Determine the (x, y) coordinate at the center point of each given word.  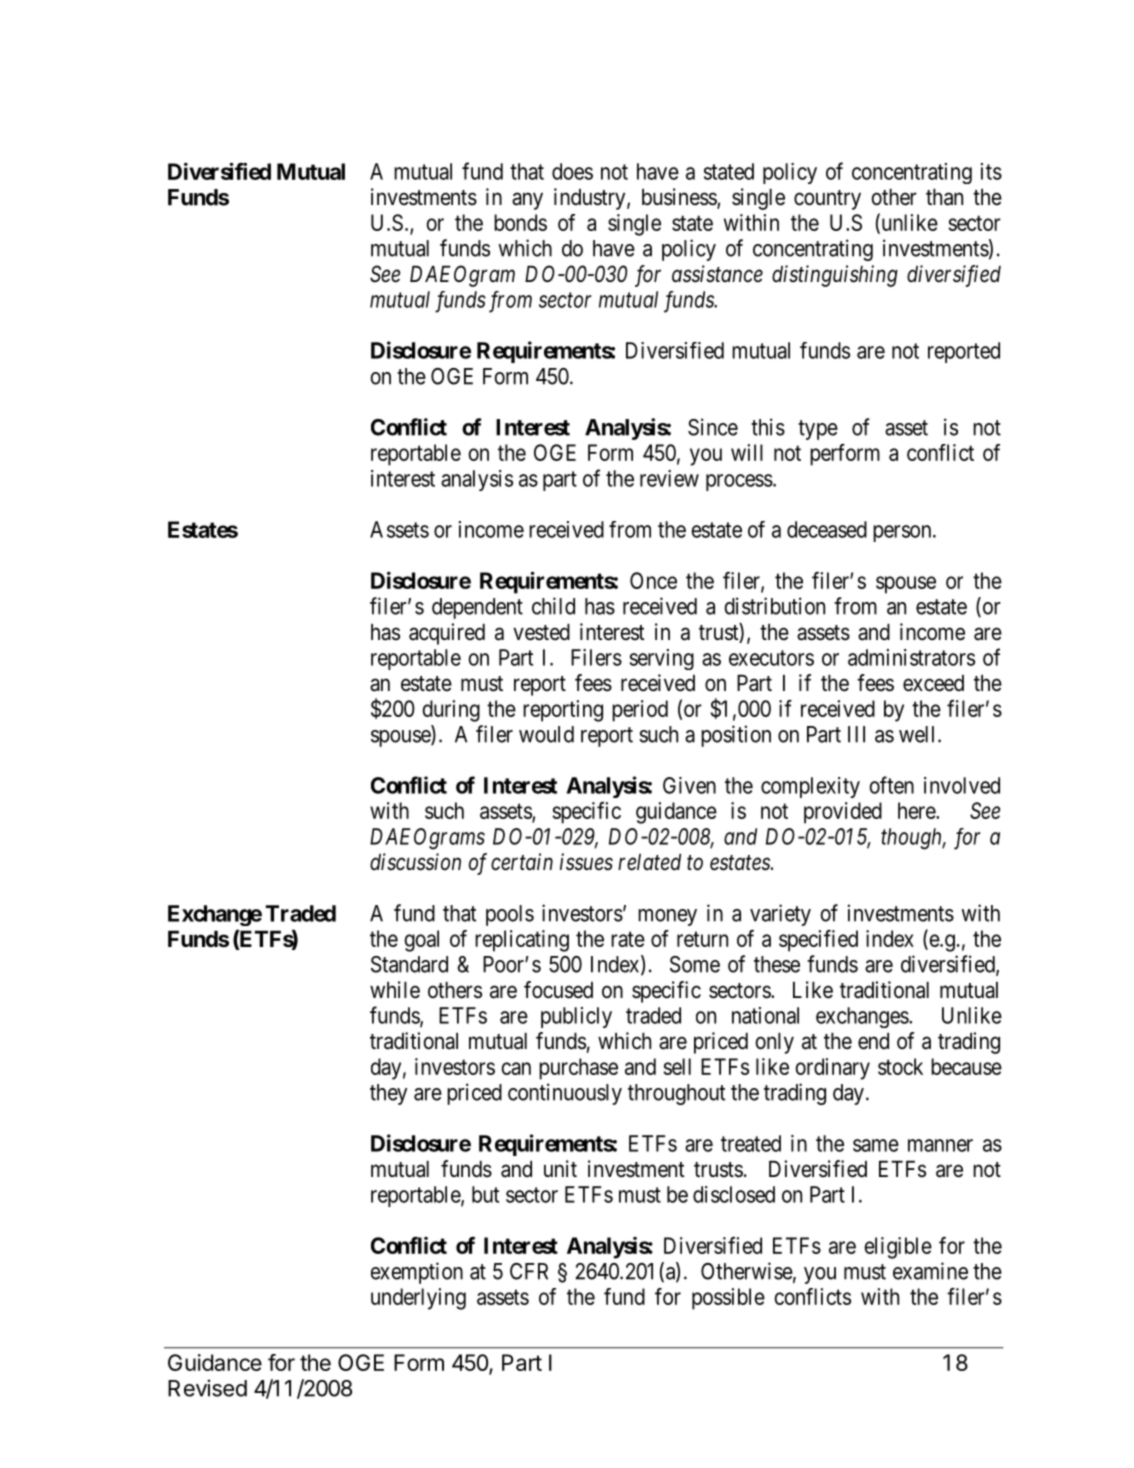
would (546, 734)
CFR (529, 1271)
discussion (415, 862)
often (891, 785)
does (572, 171)
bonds (520, 222)
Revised (207, 1388)
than (944, 197)
